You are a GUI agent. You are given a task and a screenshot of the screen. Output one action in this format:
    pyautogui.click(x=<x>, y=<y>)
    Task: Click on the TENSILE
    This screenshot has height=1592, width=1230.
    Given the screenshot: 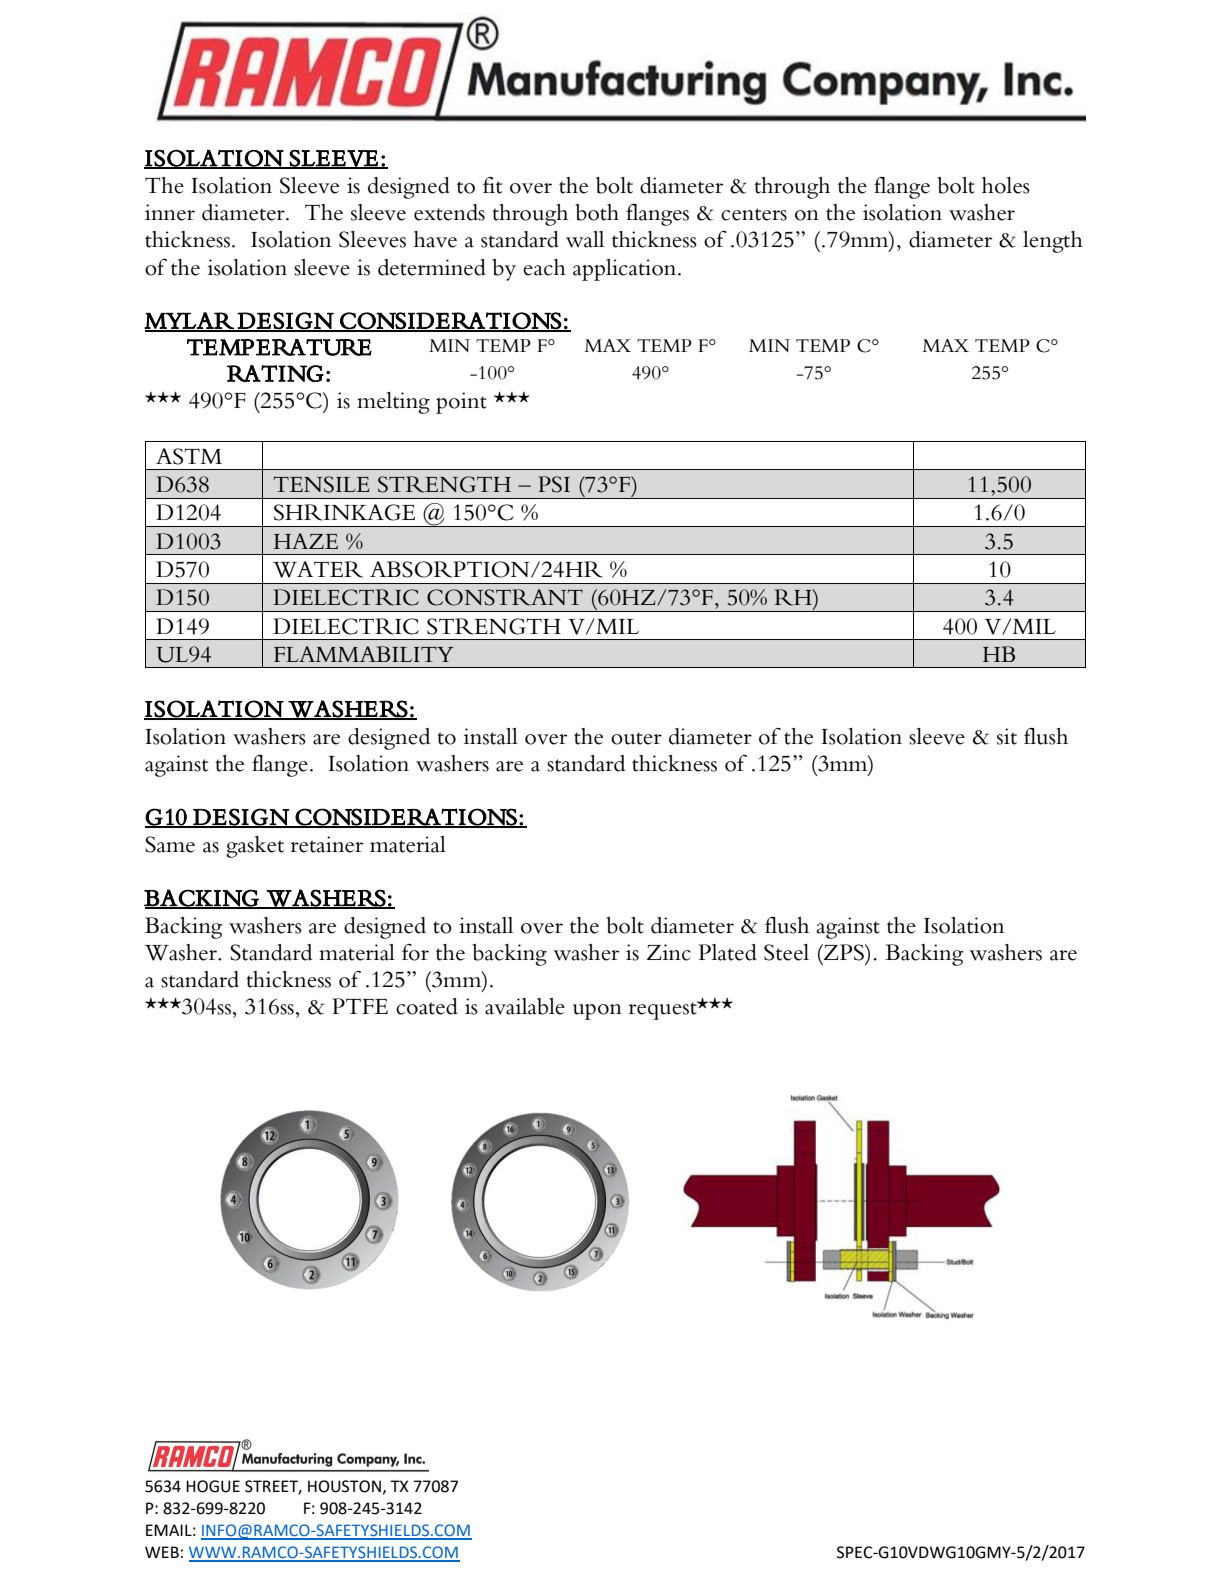 What is the action you would take?
    pyautogui.click(x=321, y=484)
